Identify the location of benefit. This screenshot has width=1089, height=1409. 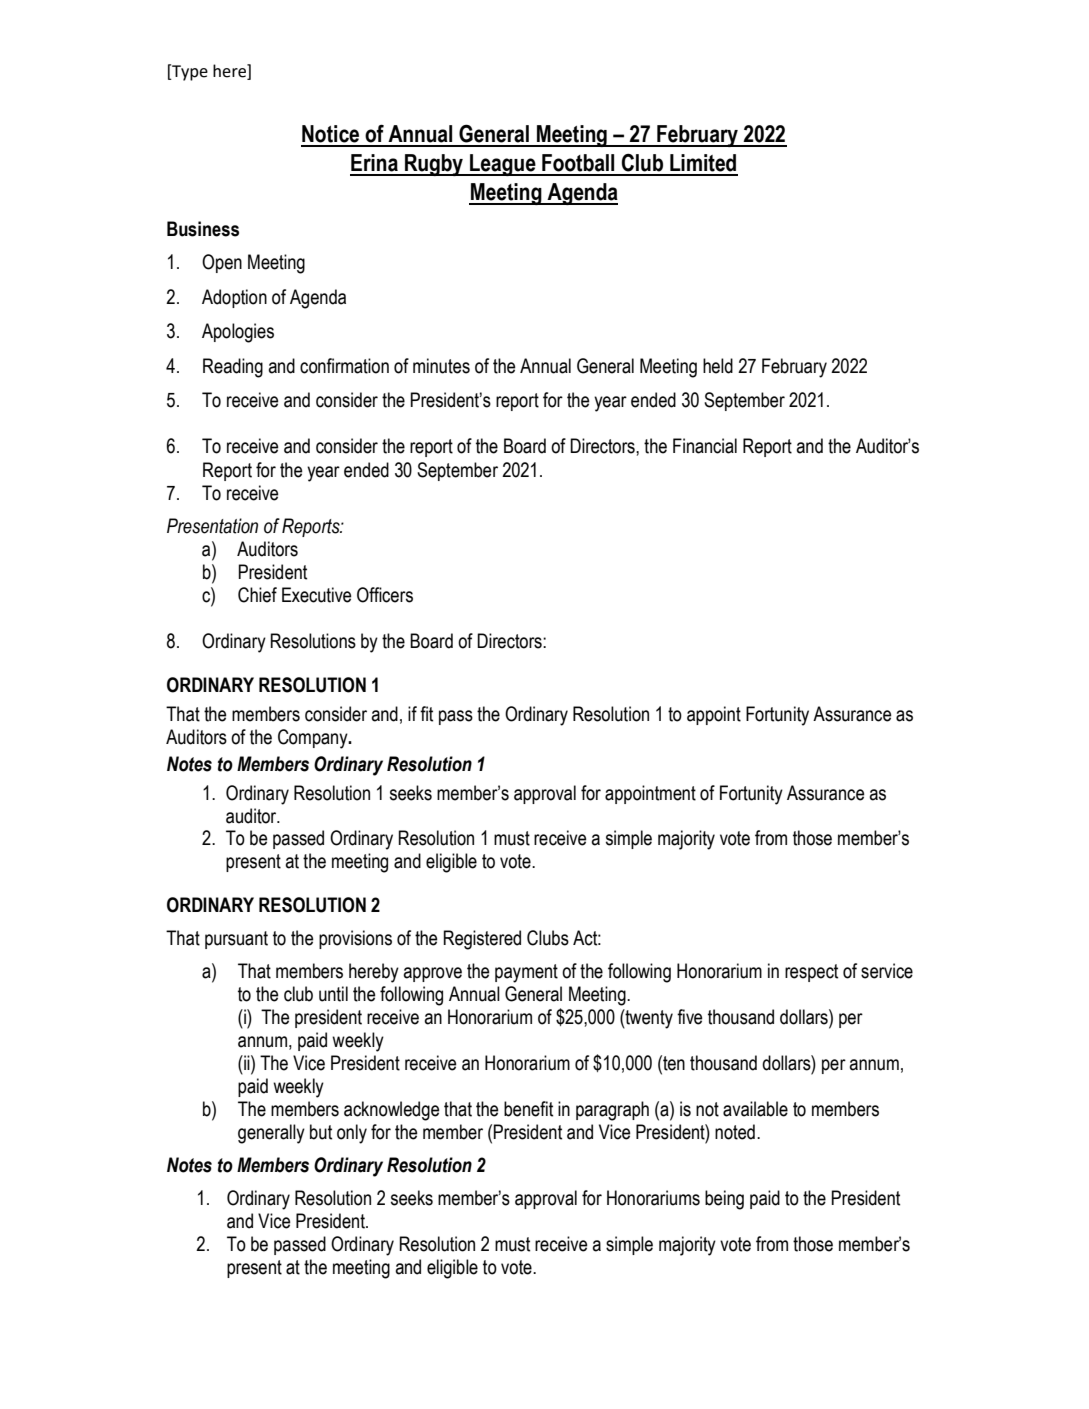
(528, 1109).
